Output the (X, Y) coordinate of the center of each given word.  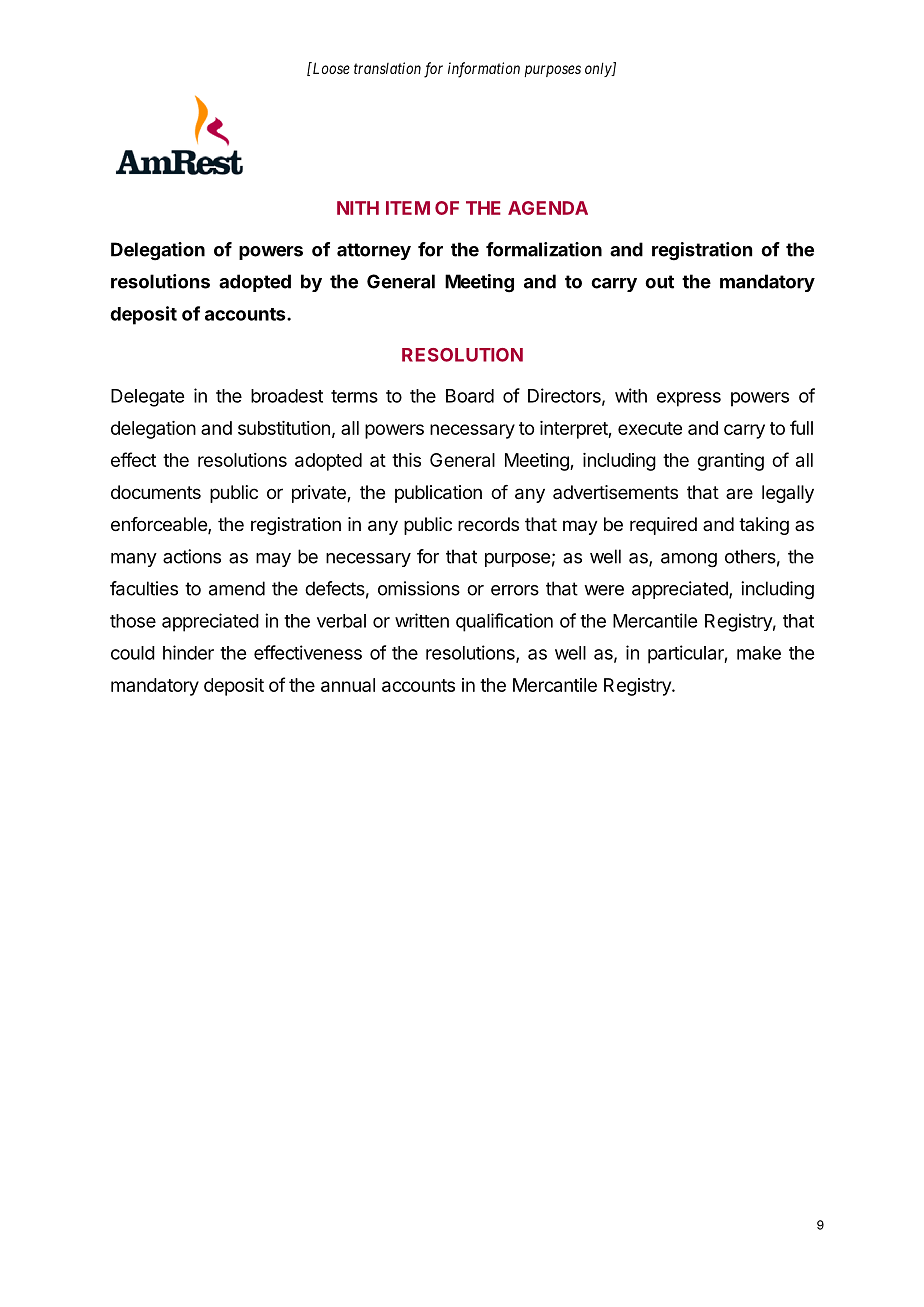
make (759, 653)
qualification (504, 622)
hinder (188, 652)
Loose (330, 68)
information (484, 70)
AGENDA (548, 208)
